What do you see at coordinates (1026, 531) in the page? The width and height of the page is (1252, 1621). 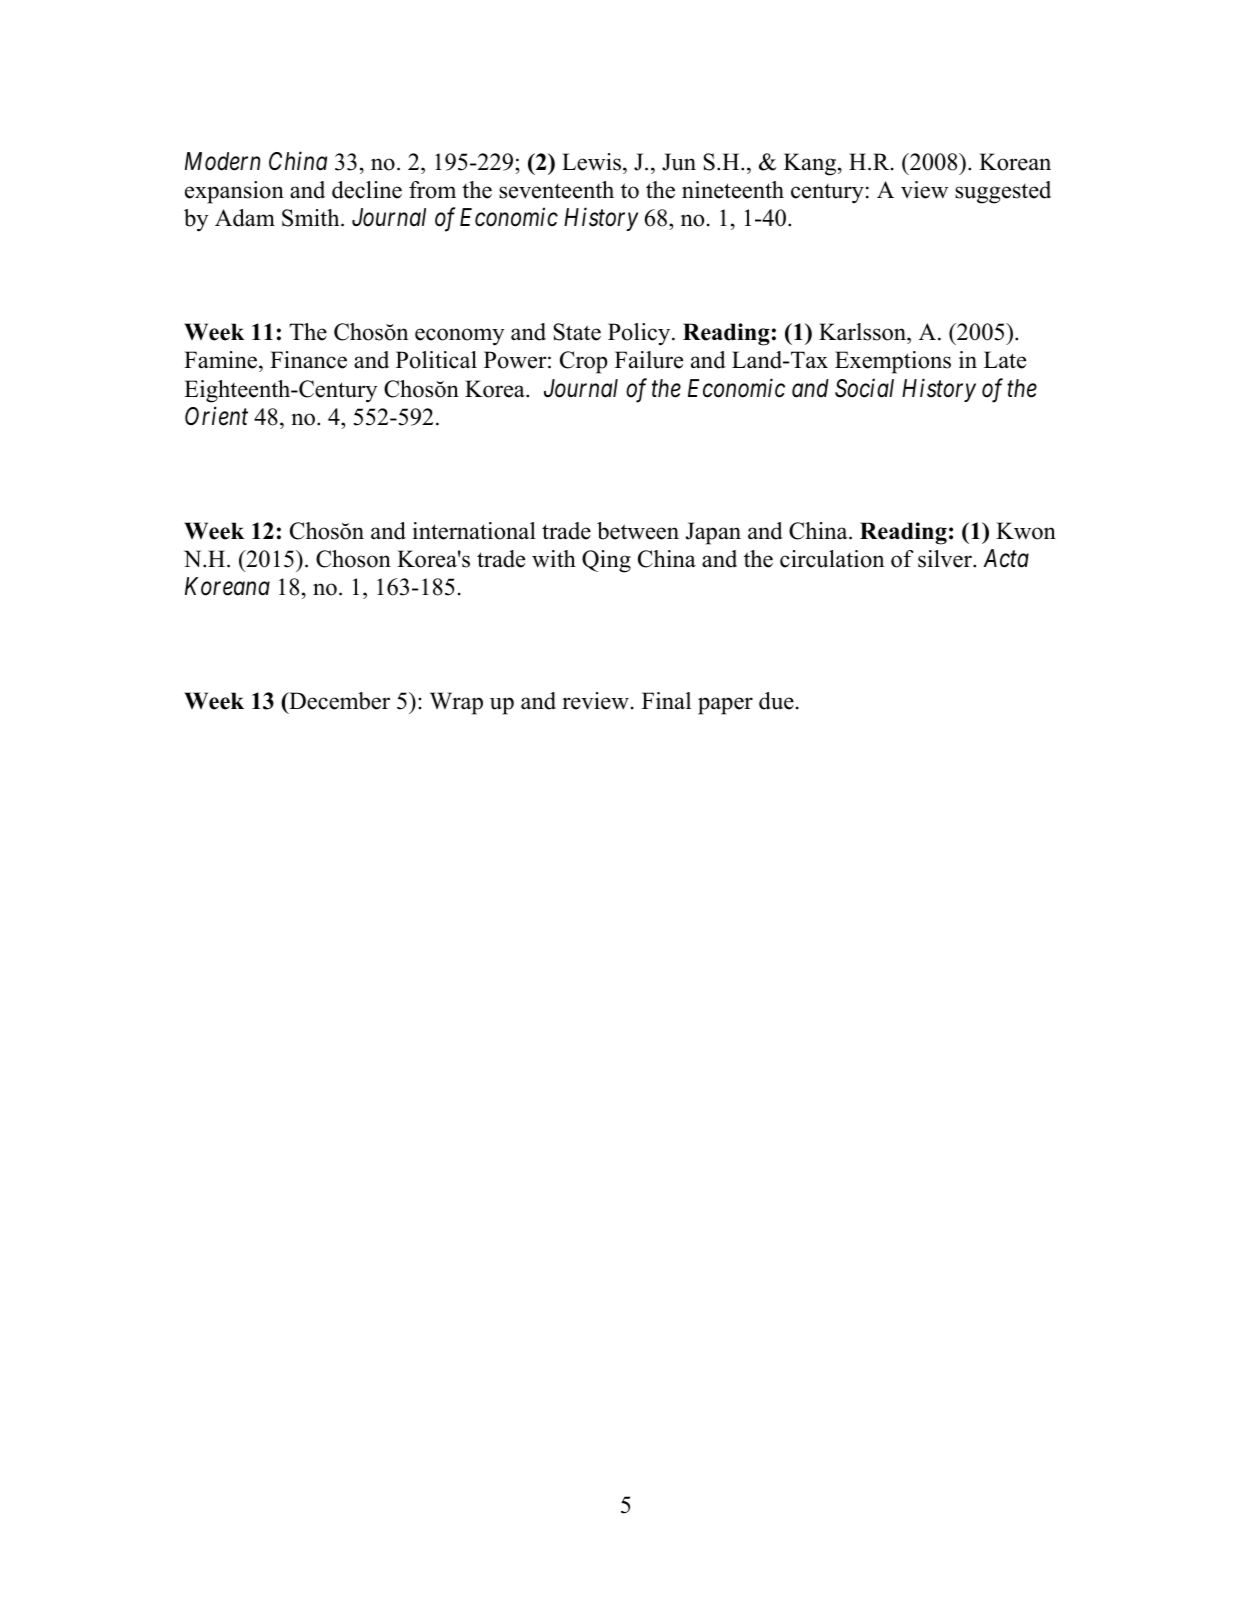 I see `Kwon` at bounding box center [1026, 531].
